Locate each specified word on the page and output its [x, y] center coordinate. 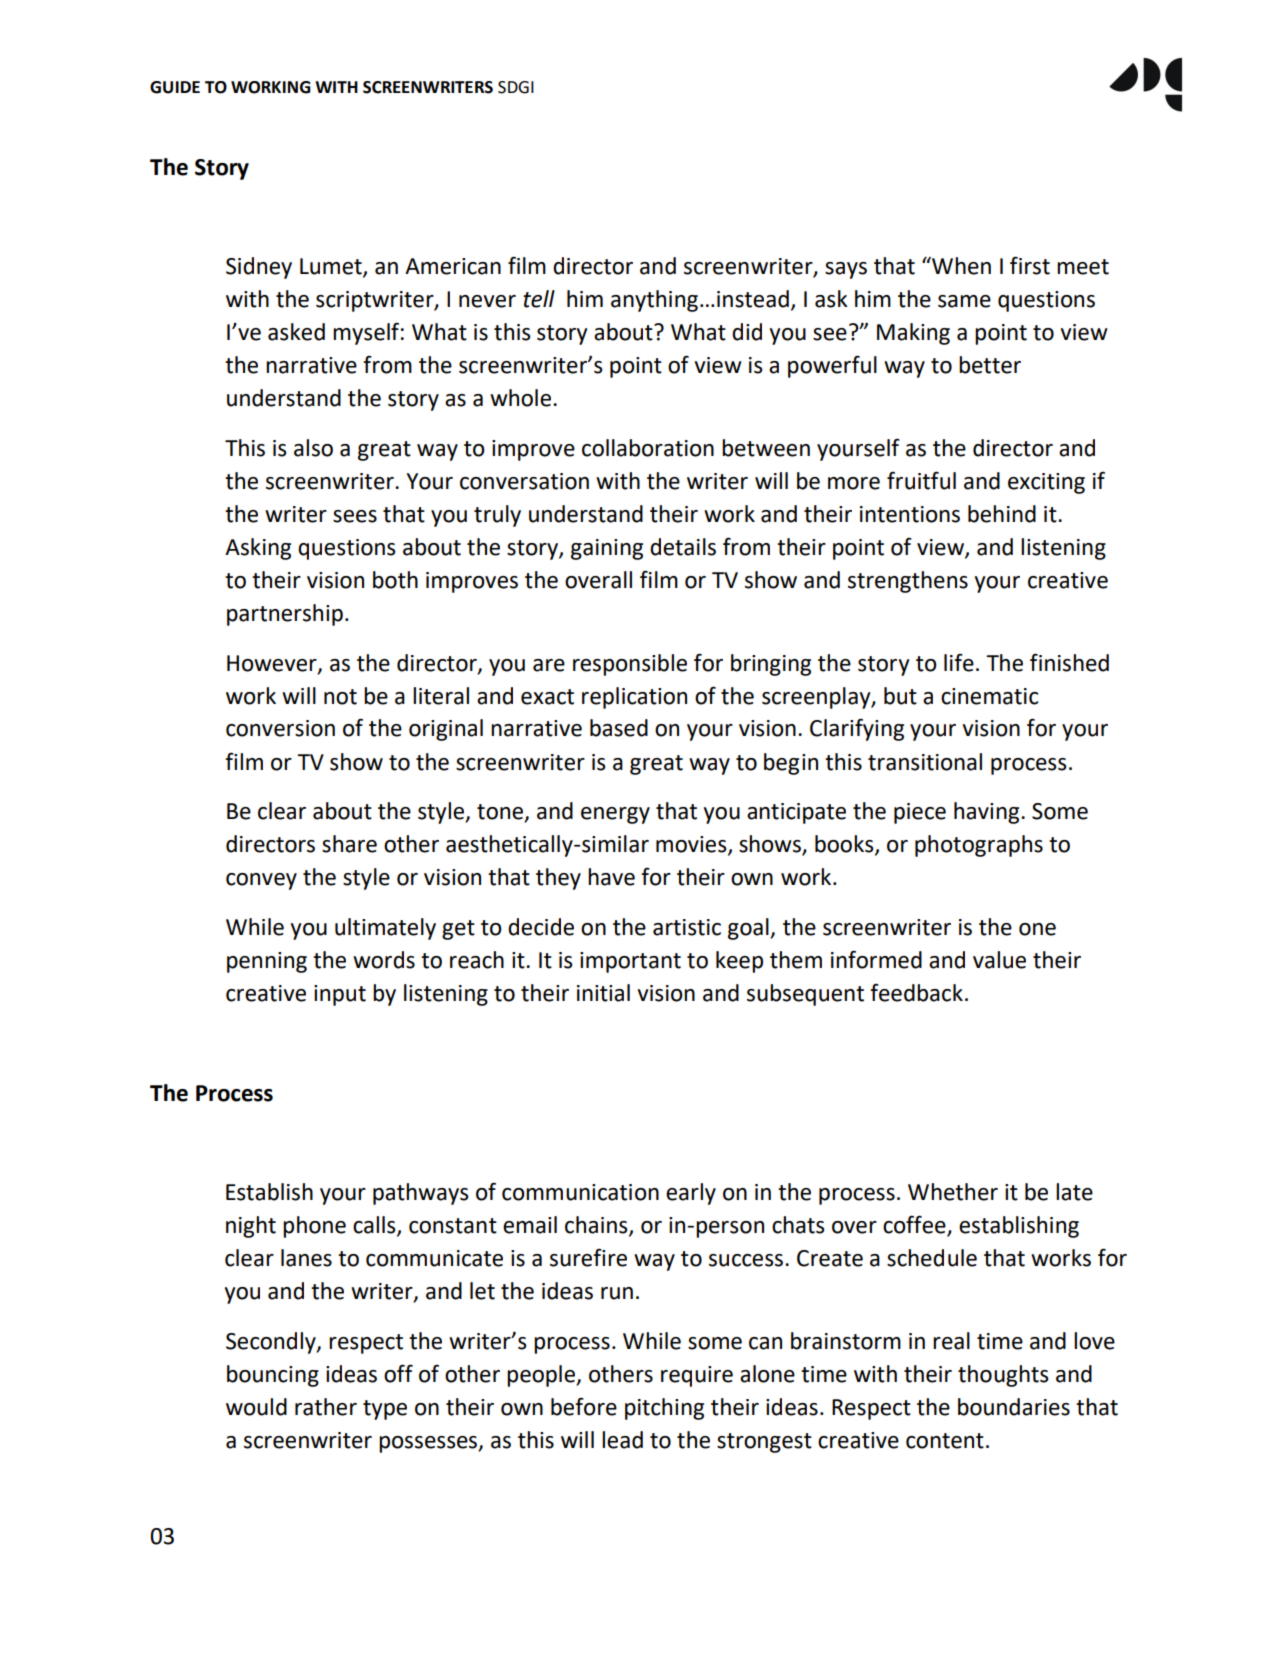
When [960, 266]
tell [539, 299]
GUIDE [175, 87]
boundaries [1014, 1407]
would [256, 1407]
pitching [664, 1409]
